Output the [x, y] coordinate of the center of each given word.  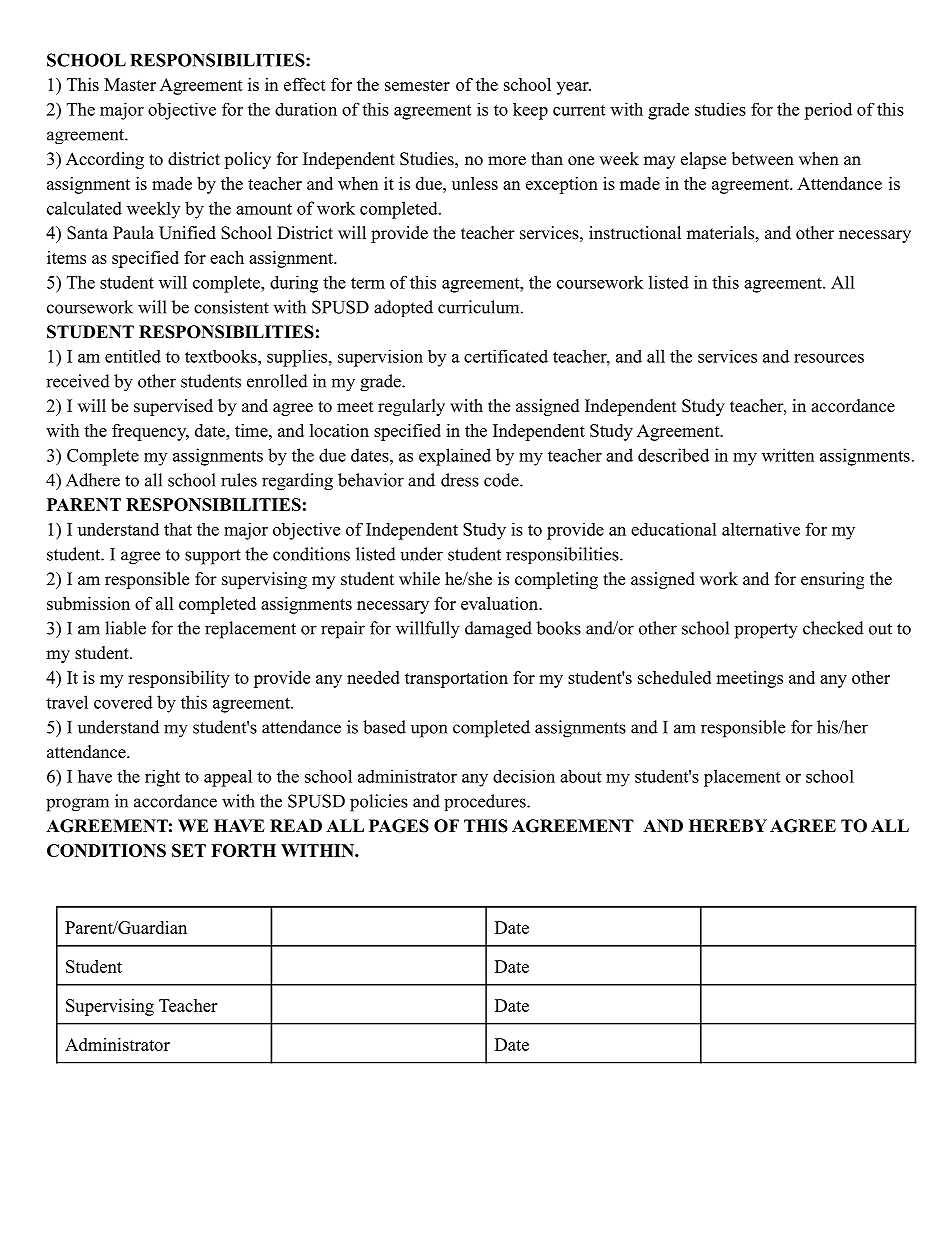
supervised [173, 407]
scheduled [674, 677]
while [419, 579]
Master [130, 84]
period [828, 111]
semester [417, 85]
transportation [456, 679]
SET [189, 850]
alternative [761, 529]
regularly [411, 407]
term [368, 283]
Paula [133, 233]
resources [829, 358]
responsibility [179, 679]
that [178, 529]
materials [720, 233]
